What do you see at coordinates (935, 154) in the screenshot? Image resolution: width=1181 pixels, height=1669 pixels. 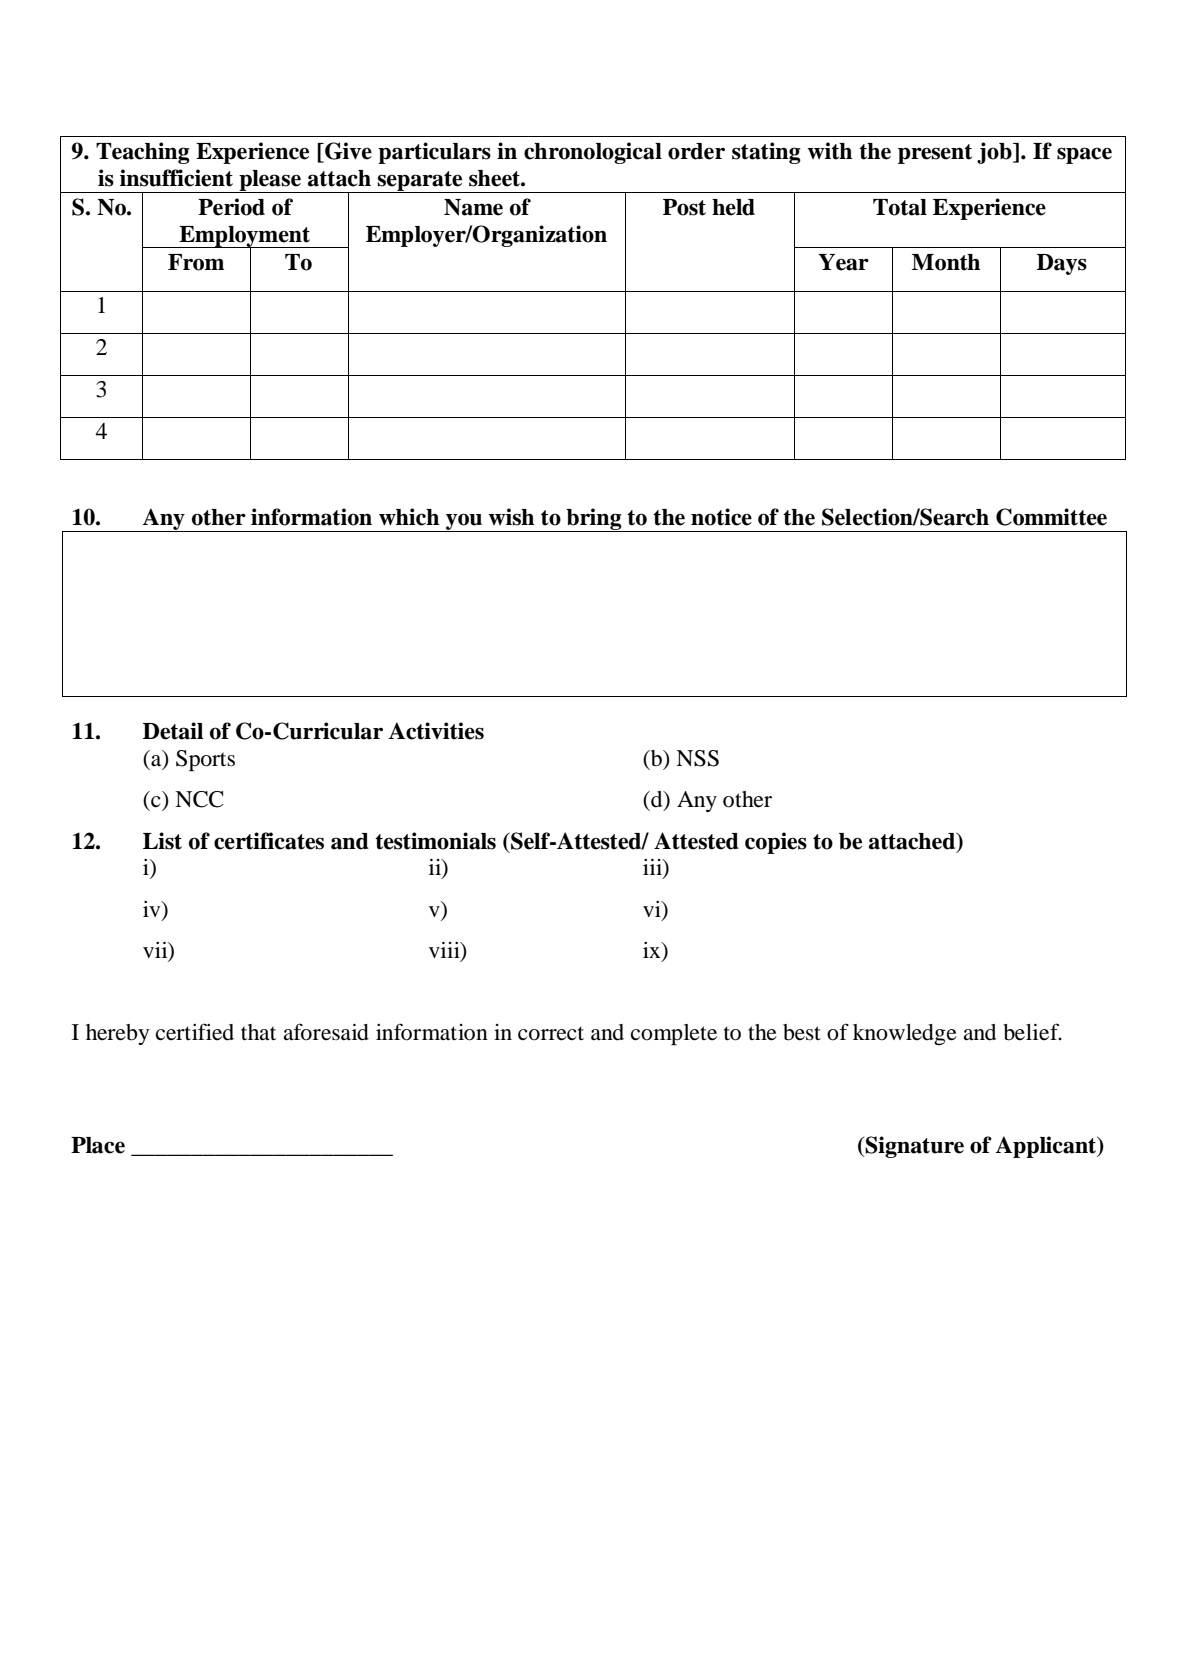 I see `present` at bounding box center [935, 154].
